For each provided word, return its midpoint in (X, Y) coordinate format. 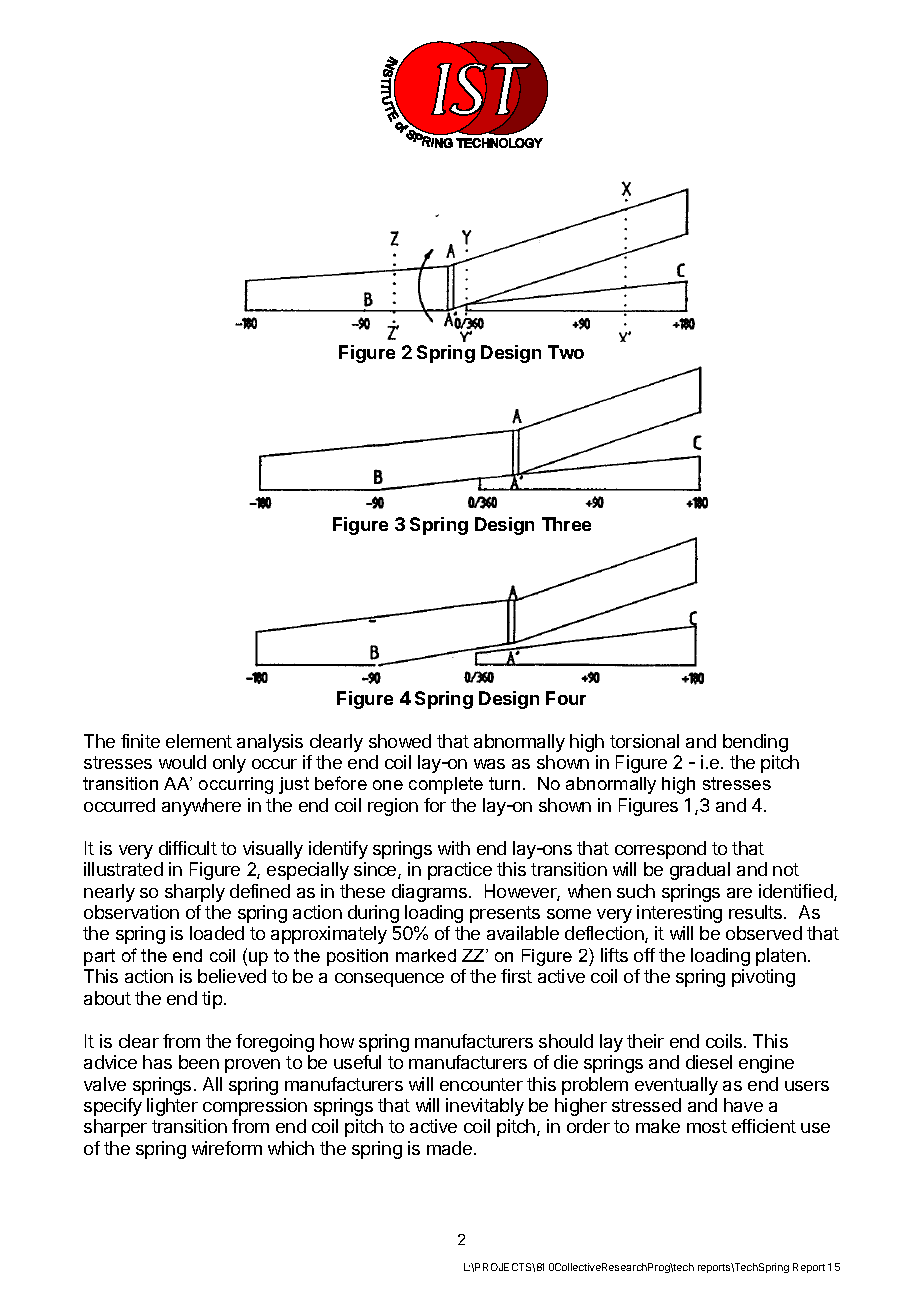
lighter (172, 1107)
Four (566, 698)
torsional (644, 741)
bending (755, 743)
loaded (217, 933)
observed (764, 933)
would (182, 762)
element (199, 741)
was (489, 764)
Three (566, 524)
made (449, 1148)
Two (566, 352)
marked (426, 955)
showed (400, 741)
